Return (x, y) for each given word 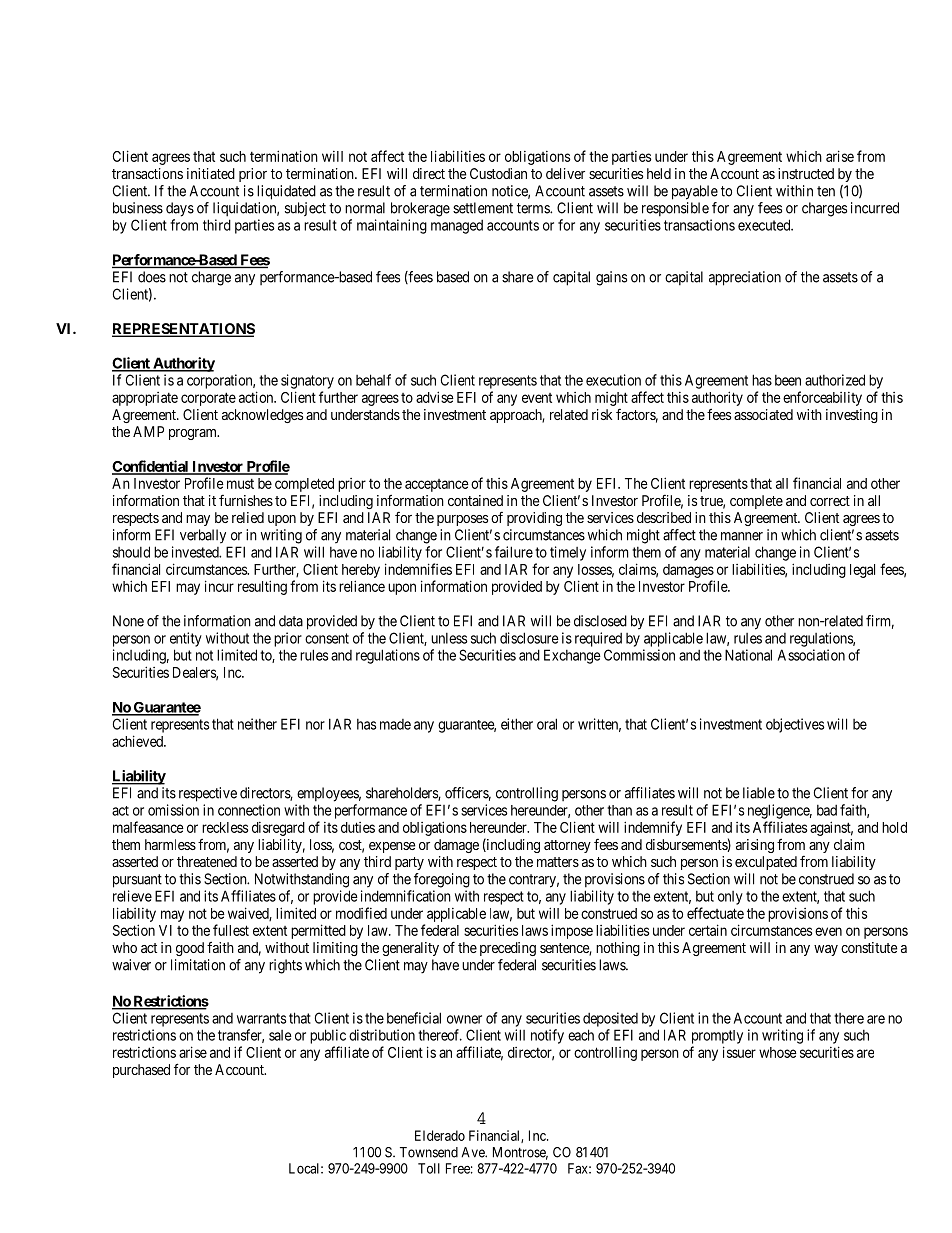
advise (435, 397)
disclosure (529, 638)
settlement (483, 208)
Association (811, 655)
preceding (508, 949)
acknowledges (262, 416)
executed (765, 225)
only (730, 898)
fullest (231, 930)
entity (186, 639)
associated (763, 414)
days (180, 209)
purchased (141, 1071)
